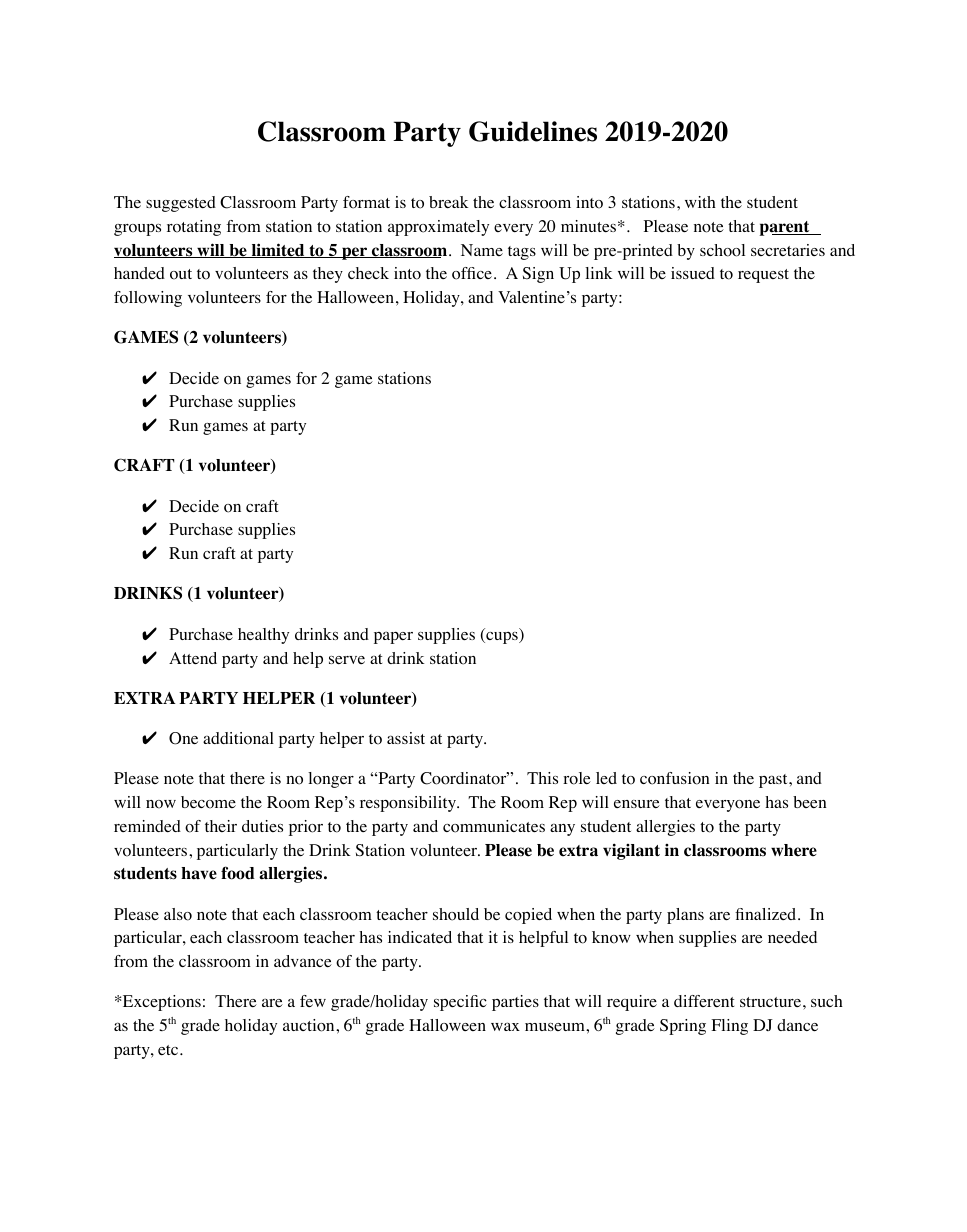 The width and height of the screenshot is (967, 1232). What do you see at coordinates (700, 202) in the screenshot?
I see `with` at bounding box center [700, 202].
